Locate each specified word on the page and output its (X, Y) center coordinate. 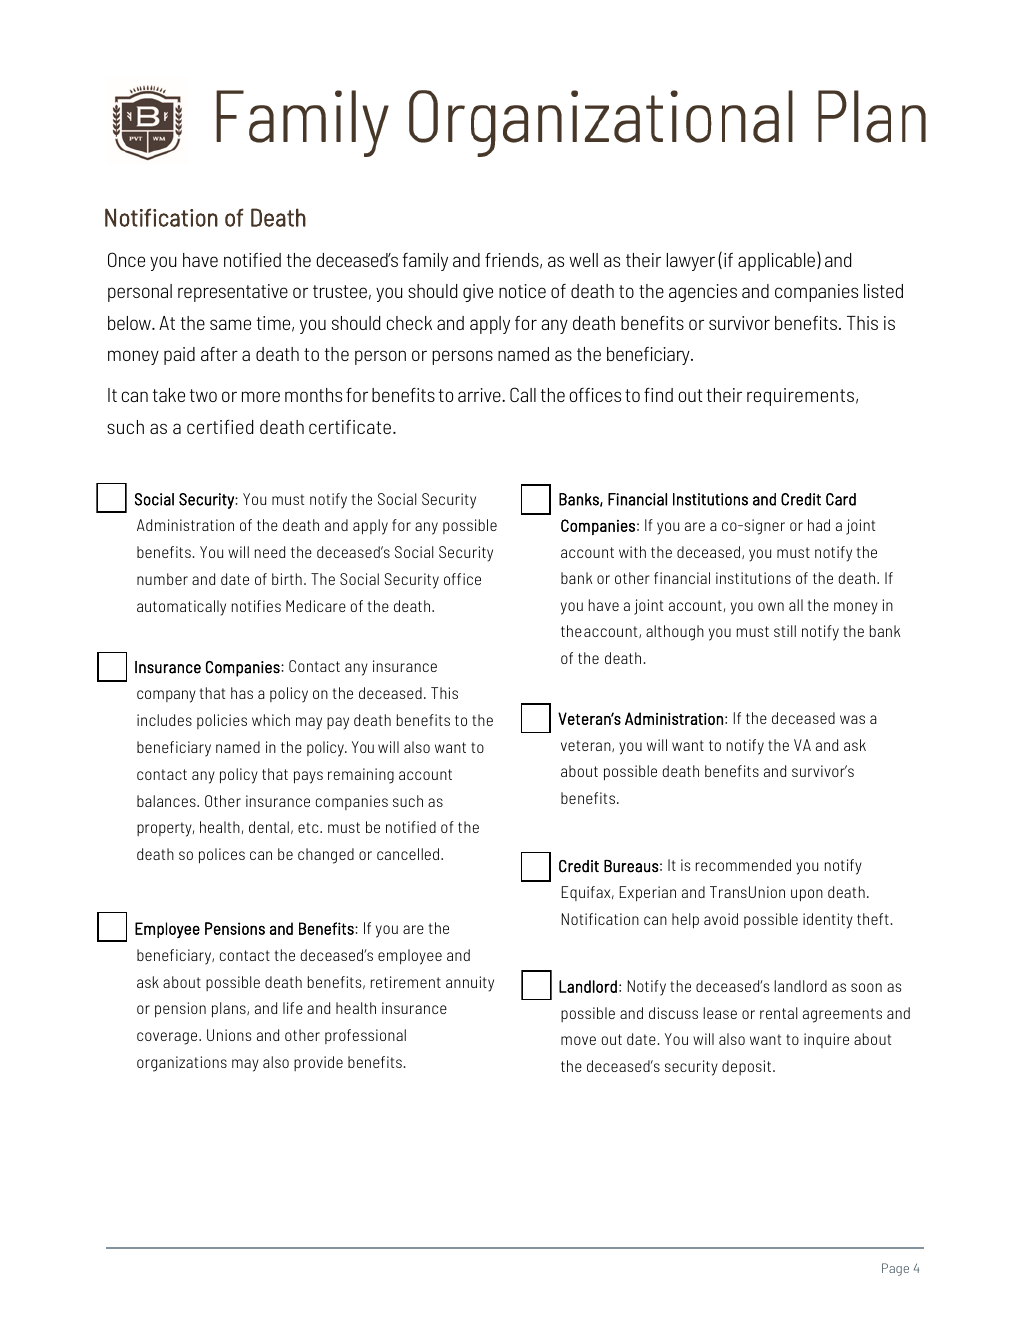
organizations (182, 1064)
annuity (470, 984)
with (632, 552)
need (270, 552)
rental (778, 1013)
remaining (361, 776)
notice (522, 291)
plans (230, 1010)
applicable (778, 261)
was (852, 719)
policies (222, 721)
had (819, 525)
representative (233, 293)
